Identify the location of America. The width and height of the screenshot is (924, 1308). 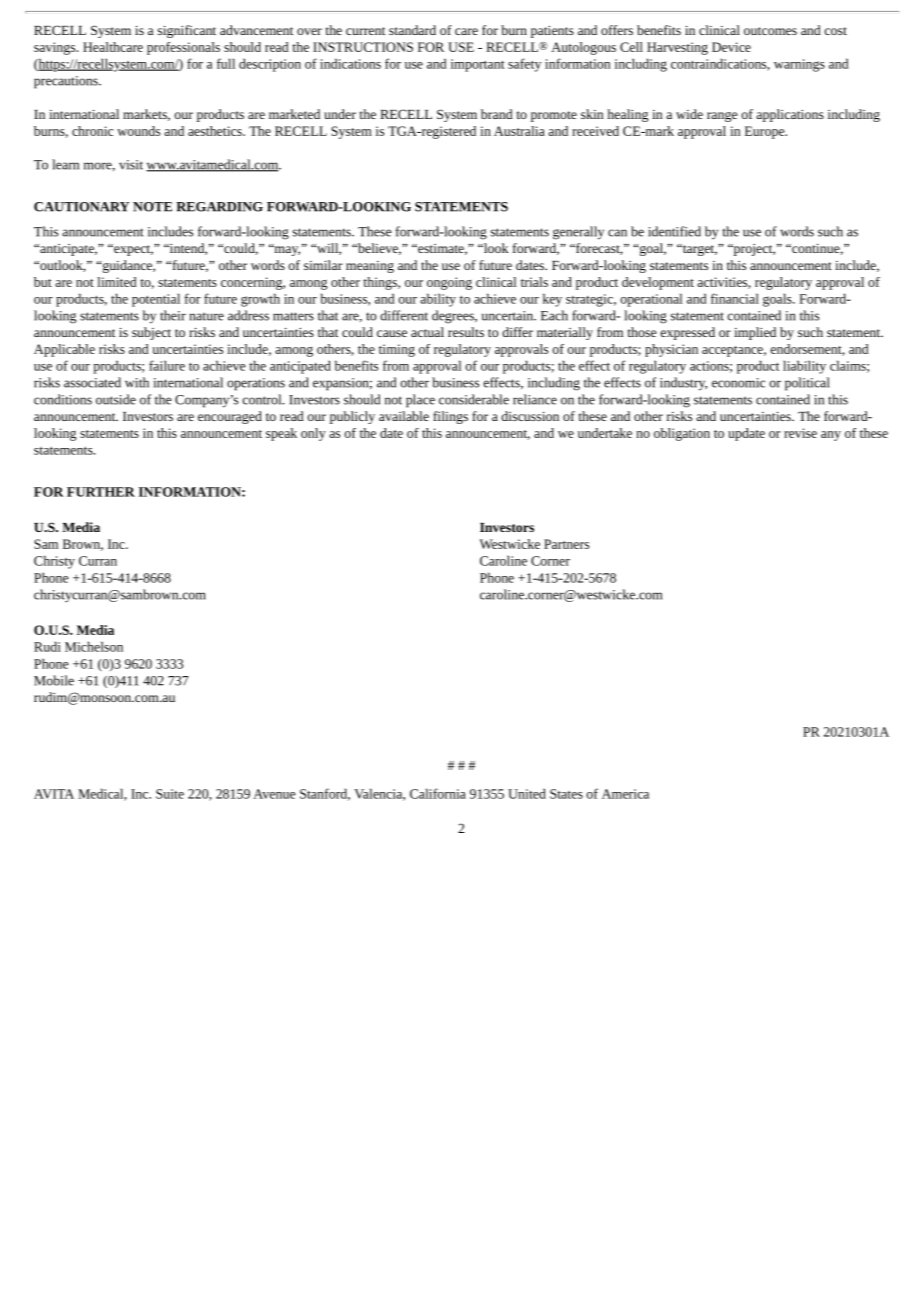
(625, 794).
